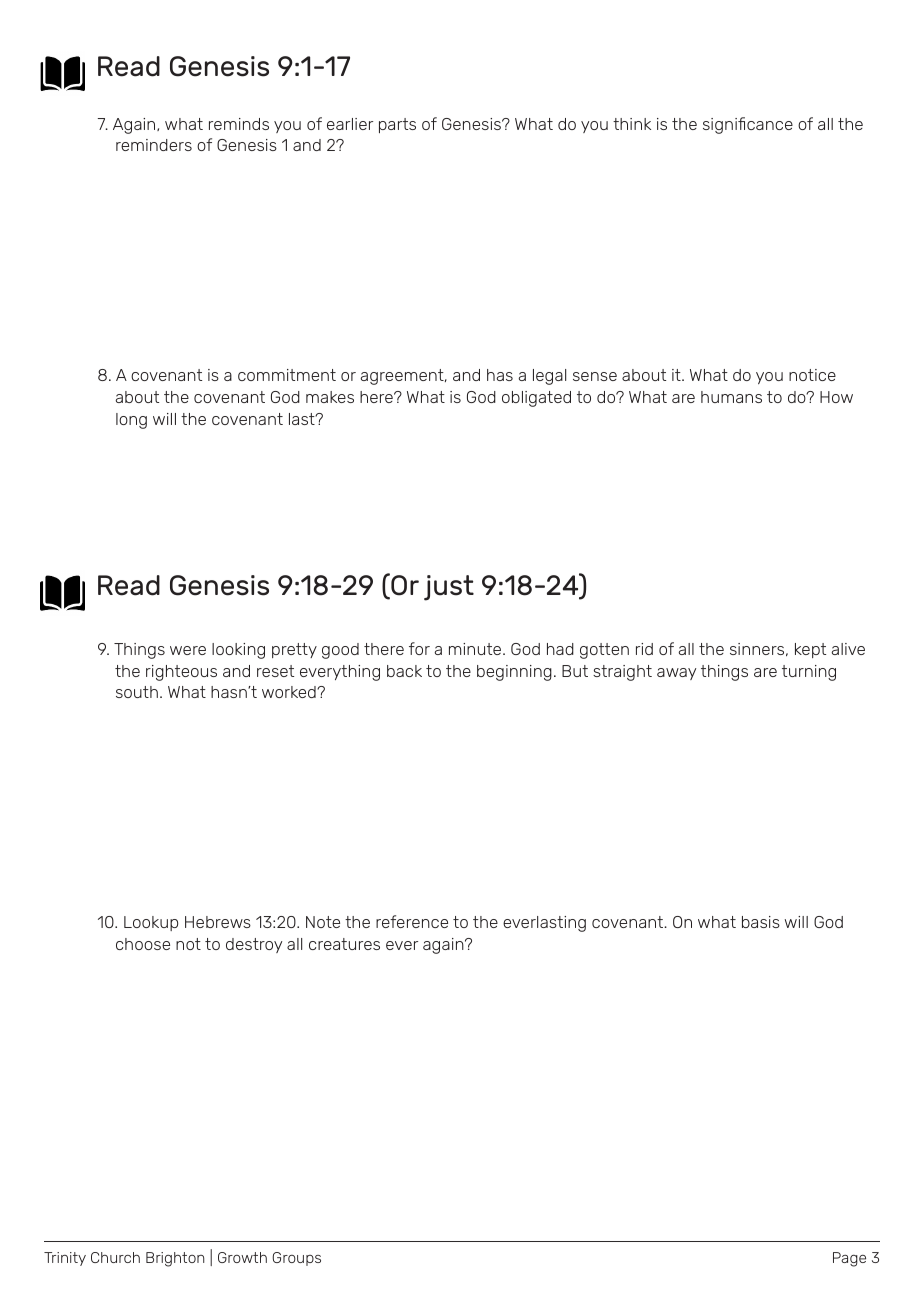 This screenshot has width=924, height=1308. I want to click on Page, so click(849, 1259).
